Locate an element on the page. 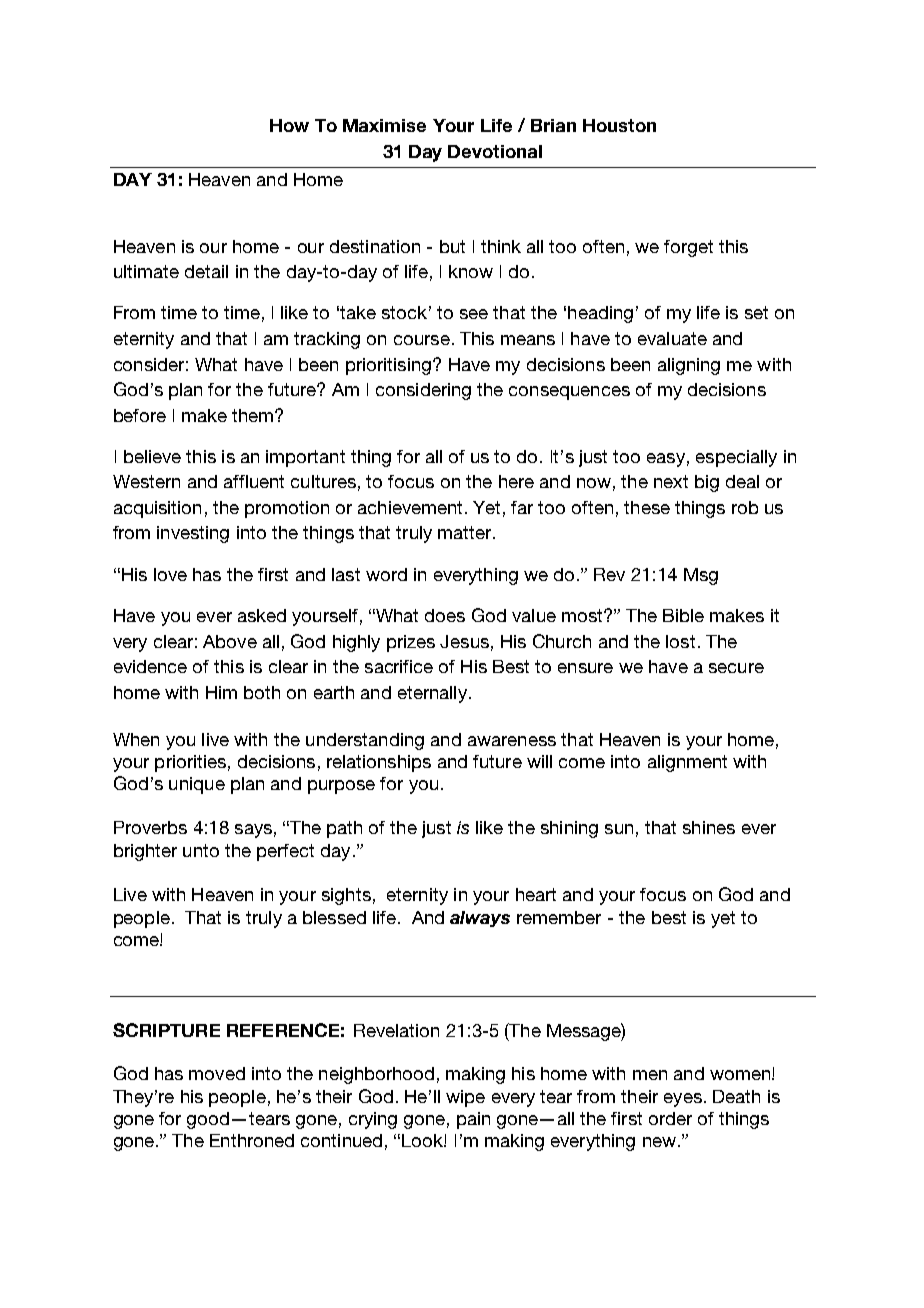 The width and height of the page is (924, 1308). eyes is located at coordinates (683, 1100).
